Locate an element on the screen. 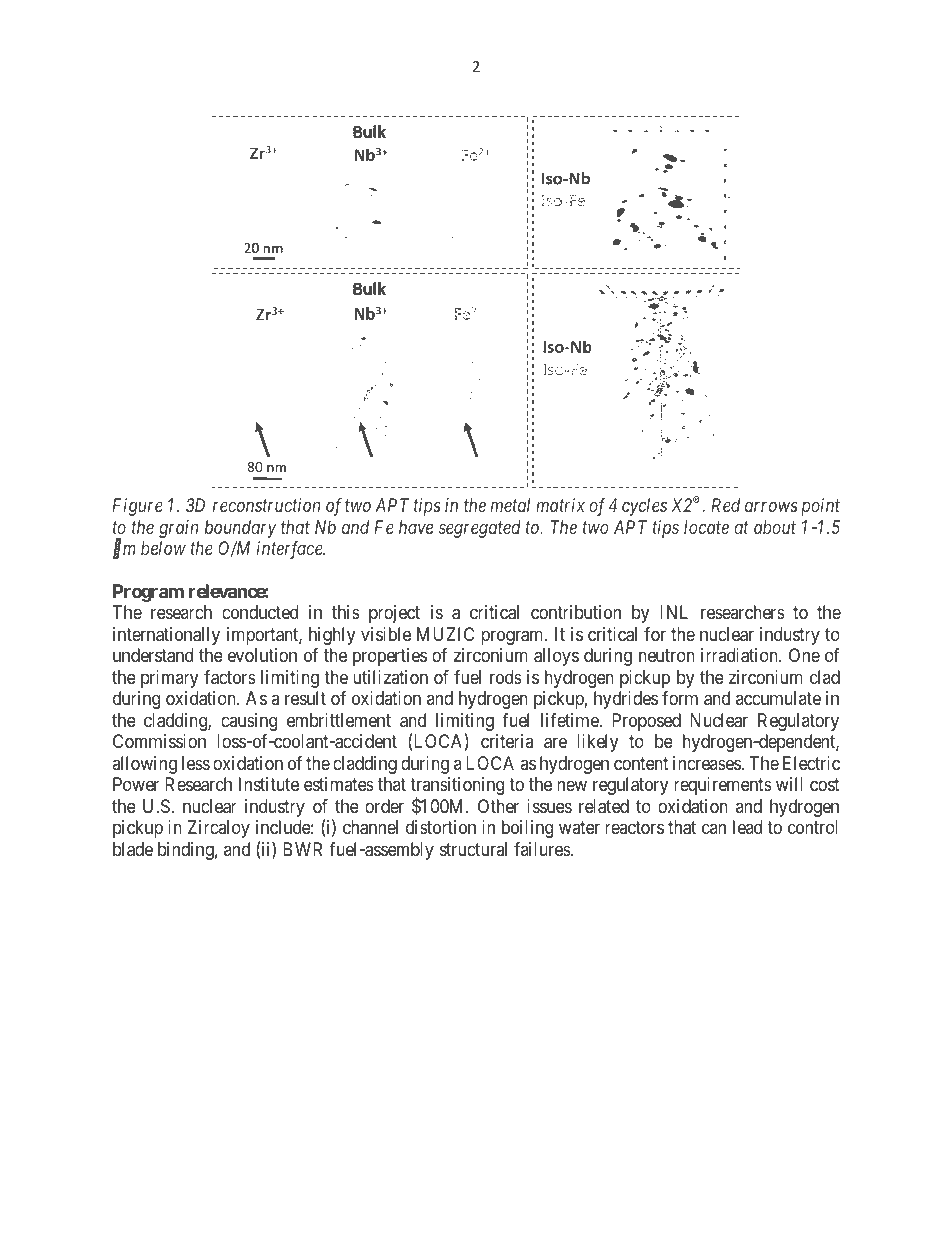 The image size is (952, 1233). criteria is located at coordinates (507, 741).
